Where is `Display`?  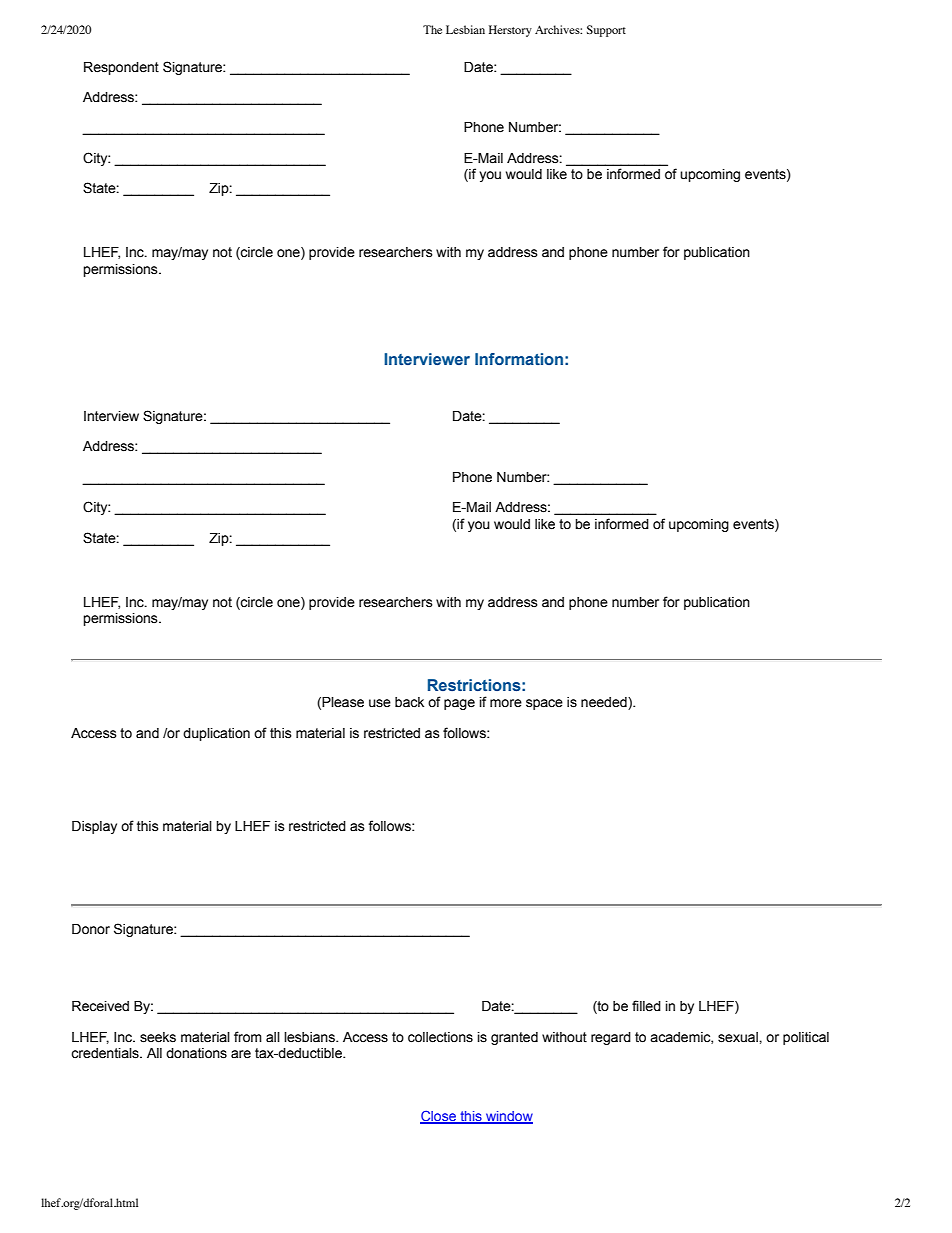
Display is located at coordinates (94, 827).
